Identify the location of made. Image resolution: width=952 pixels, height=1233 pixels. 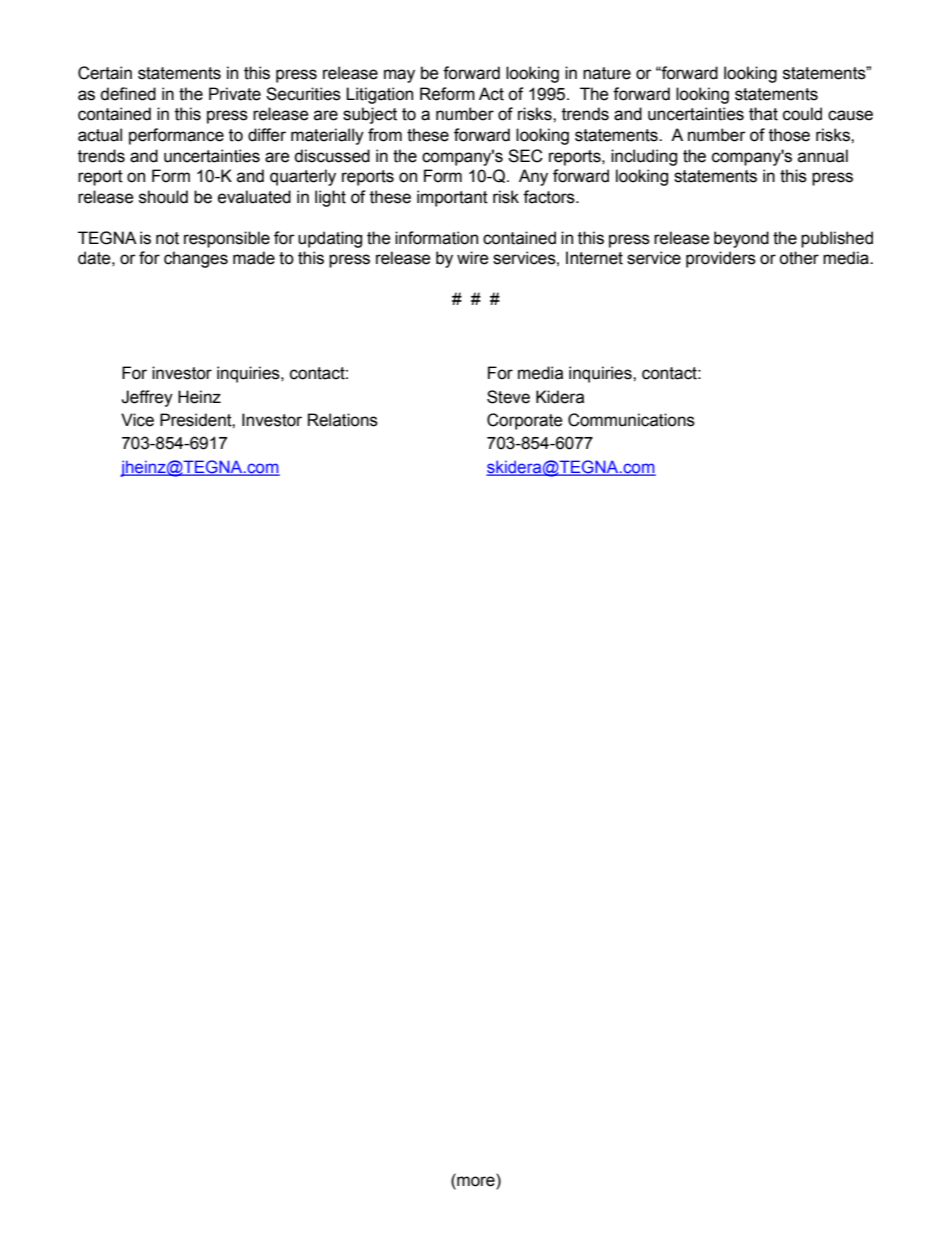
(254, 258).
